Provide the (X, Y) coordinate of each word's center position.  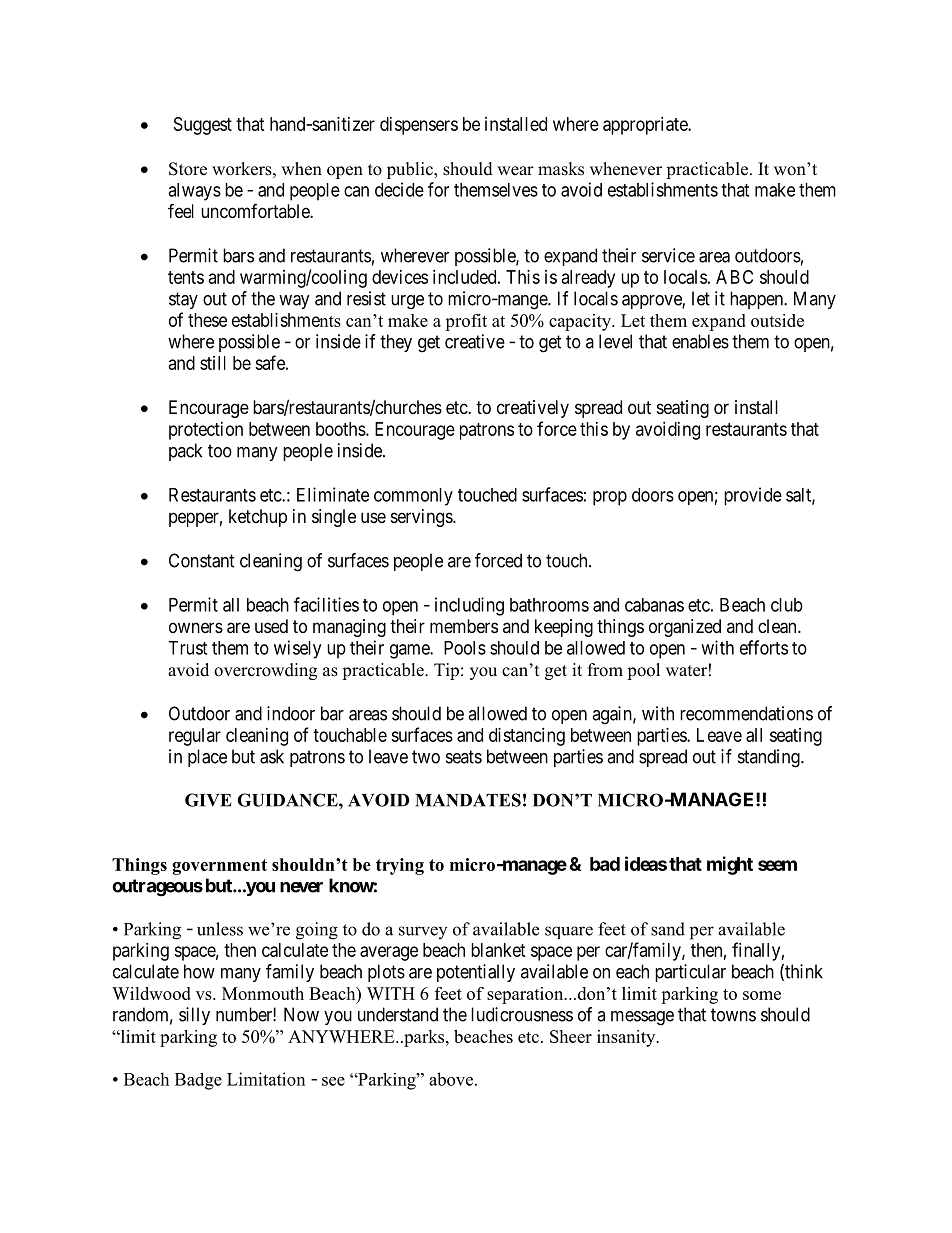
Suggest (203, 126)
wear (515, 171)
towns (733, 1015)
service (668, 255)
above (452, 1079)
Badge (198, 1081)
